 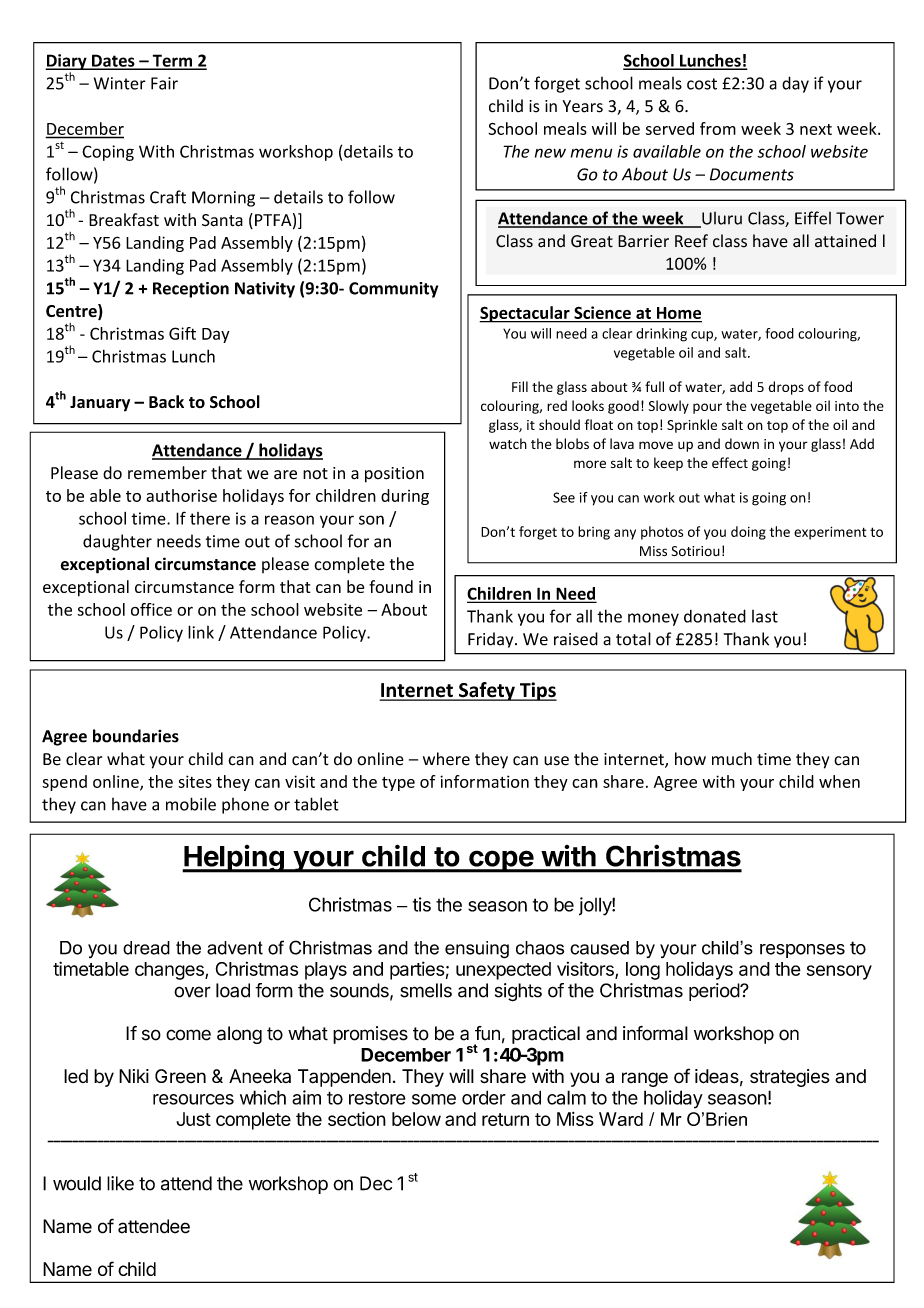 I want to click on doing, so click(x=748, y=533).
